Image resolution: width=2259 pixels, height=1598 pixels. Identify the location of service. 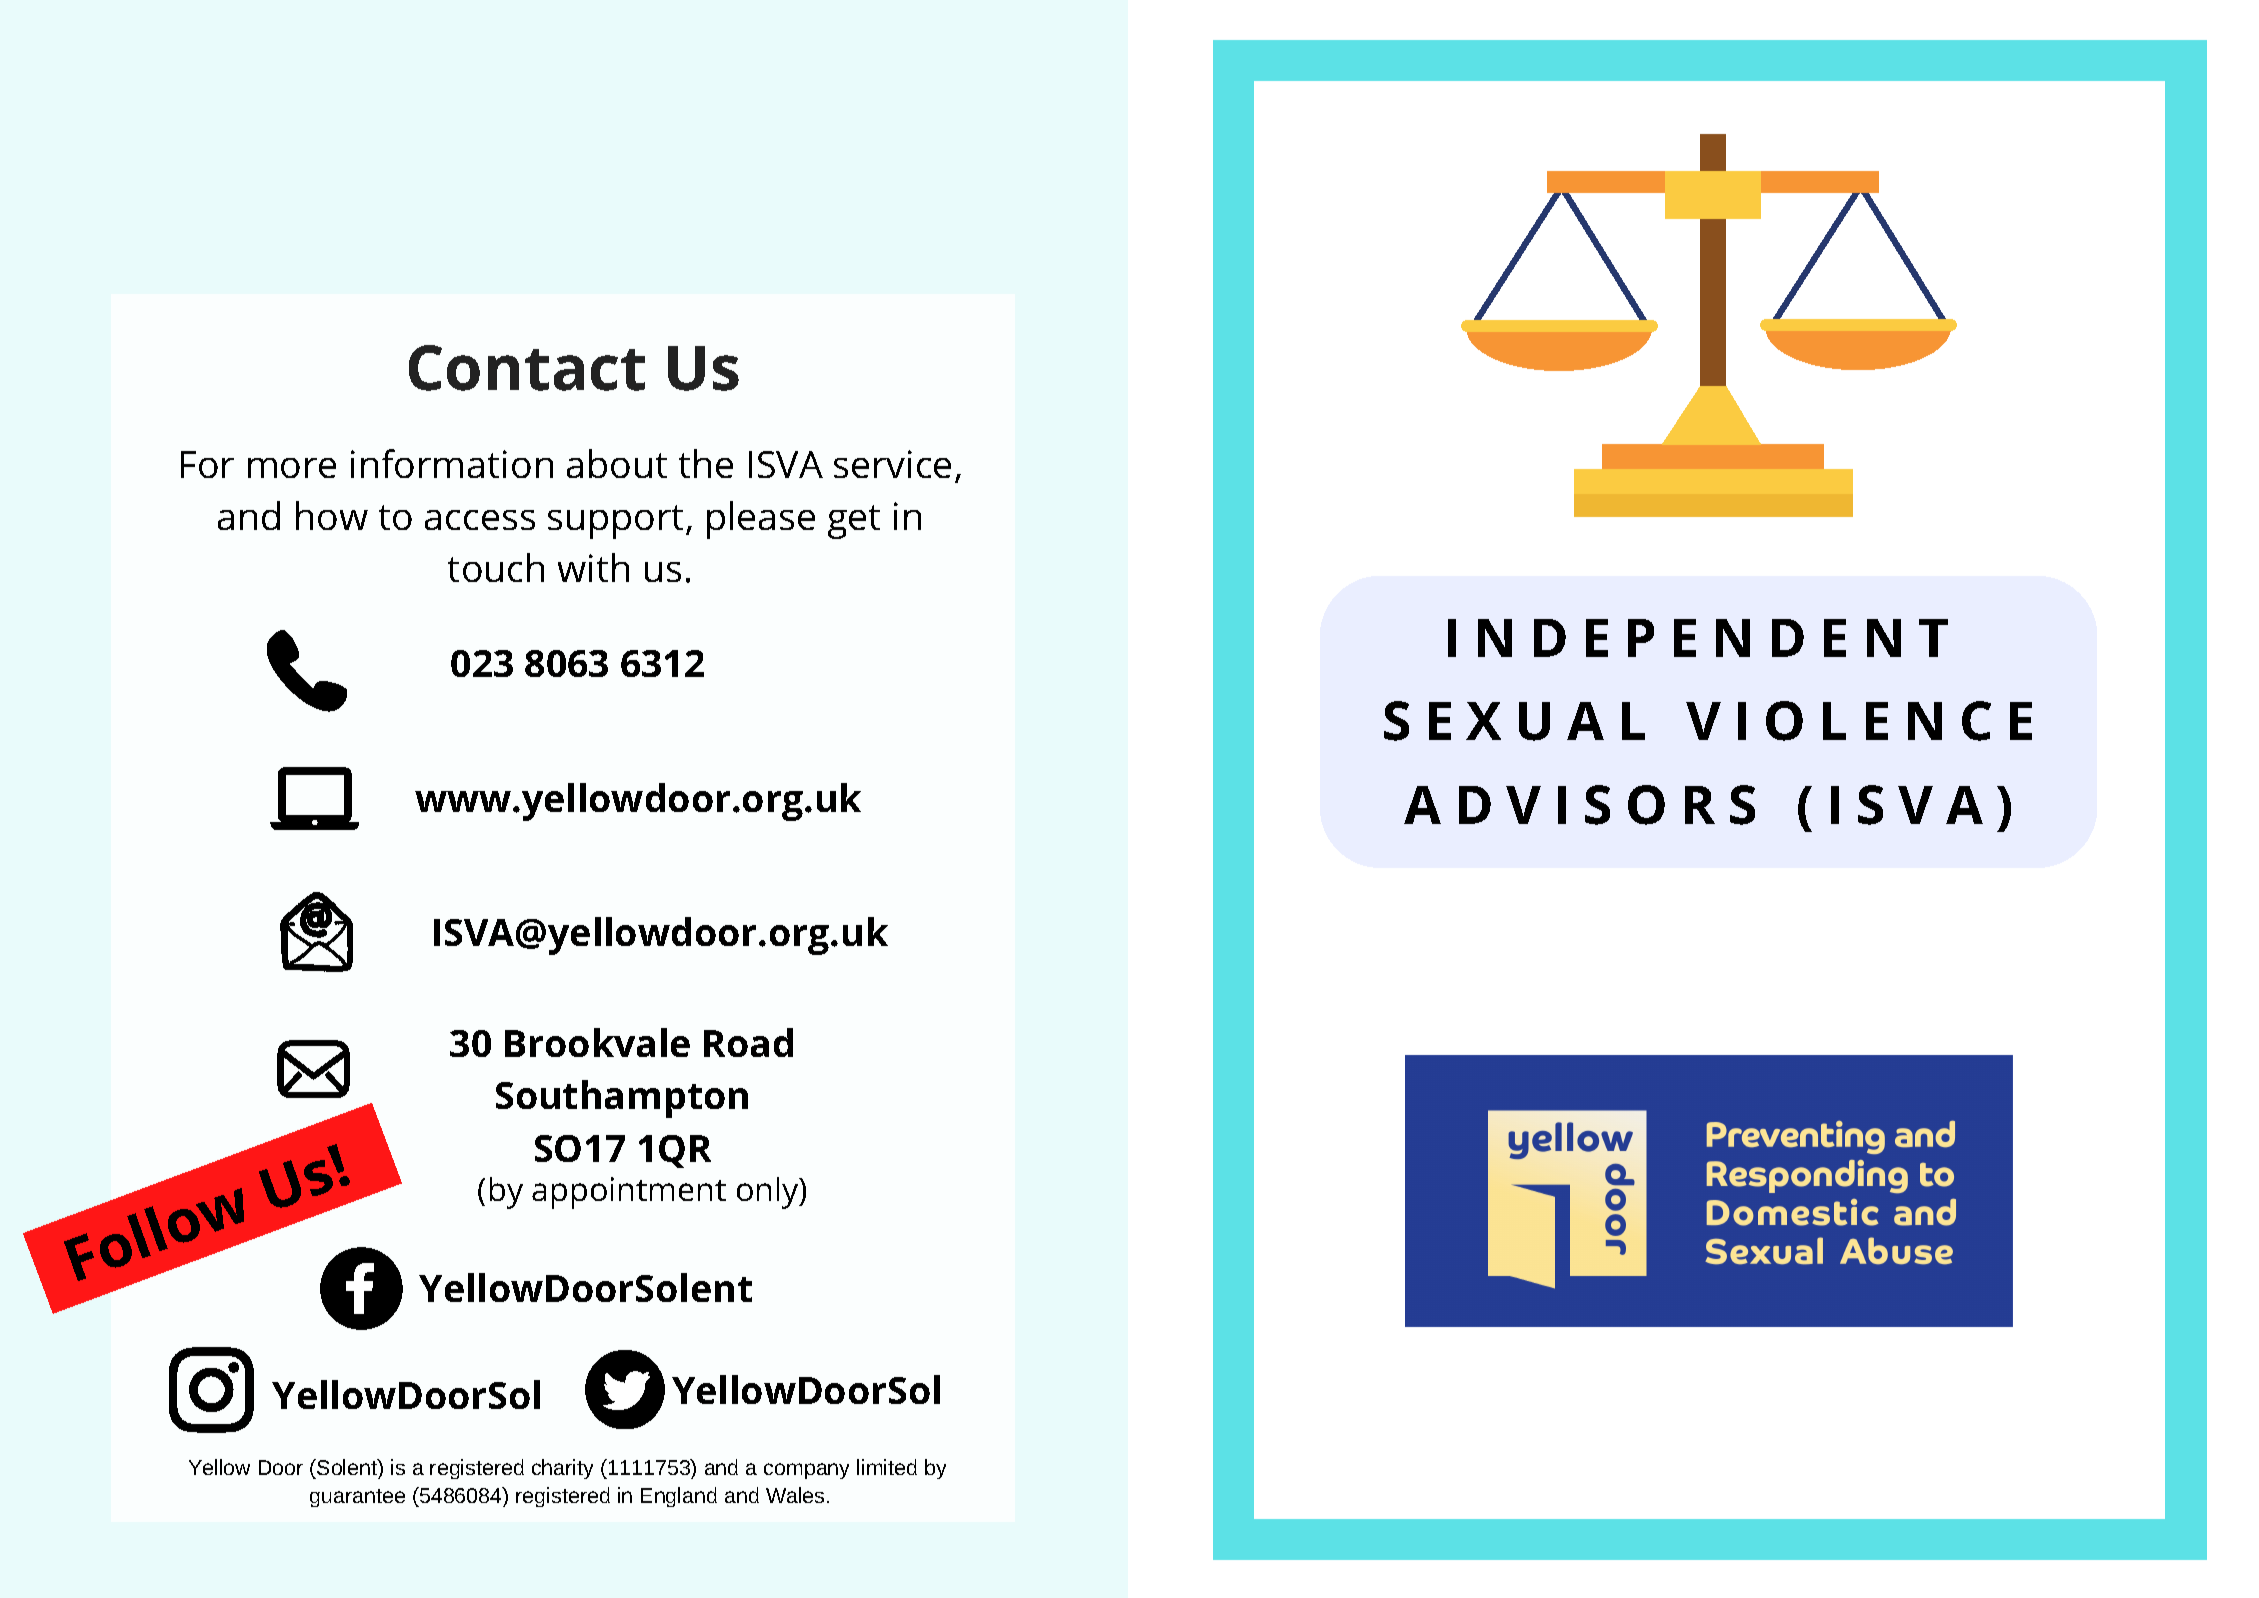
(892, 464).
